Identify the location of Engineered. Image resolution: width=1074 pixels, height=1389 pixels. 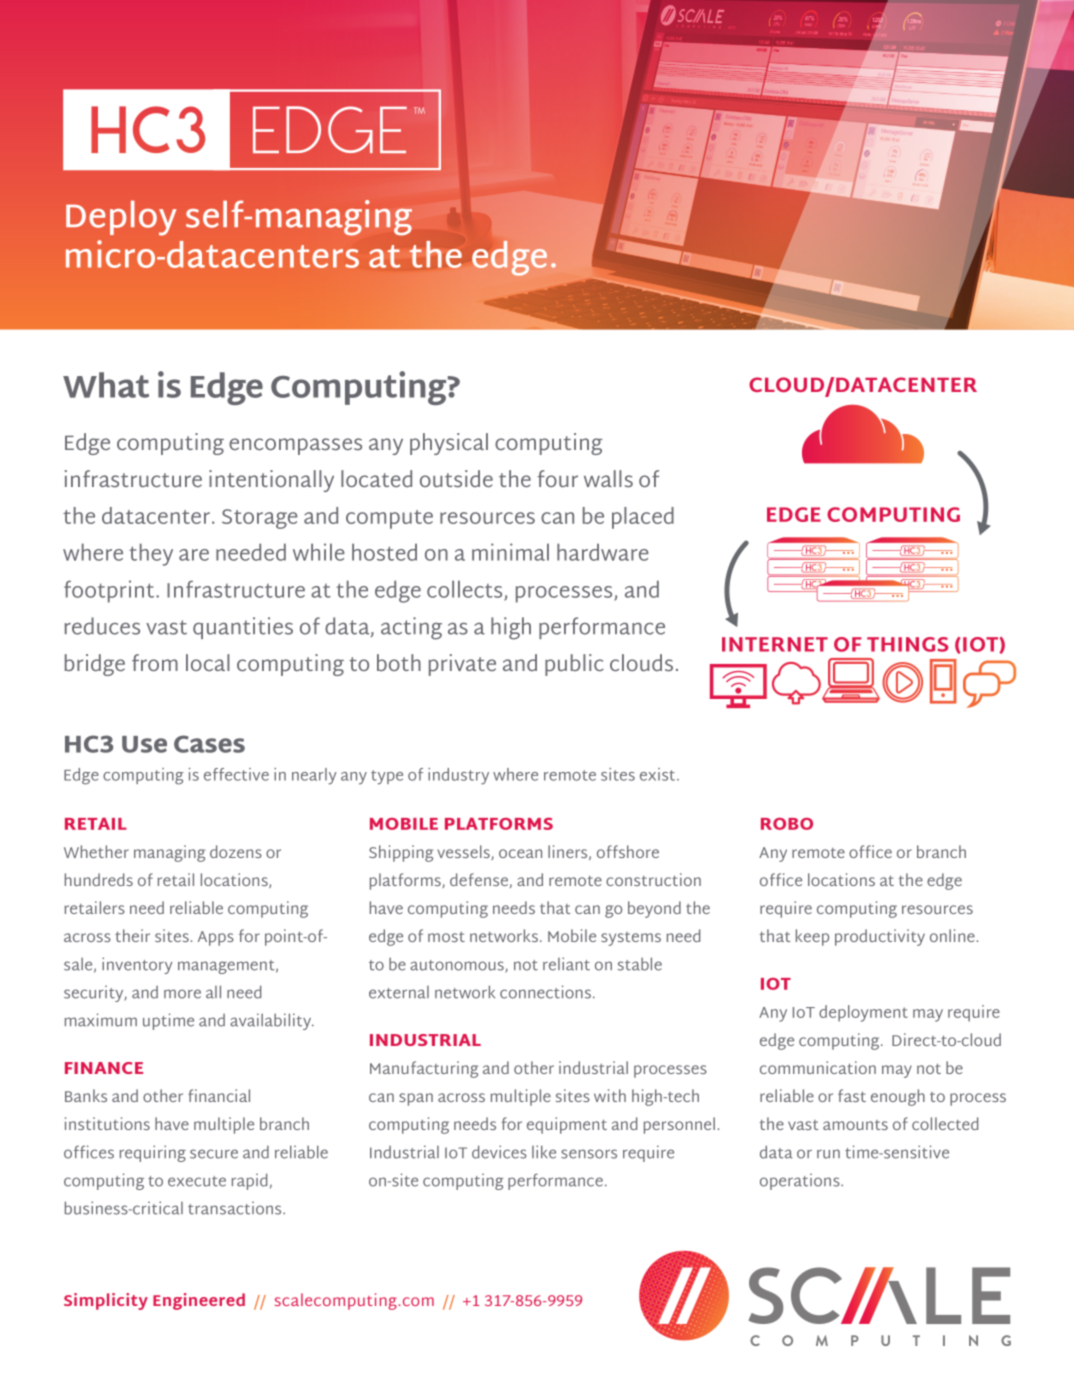
(199, 1301).
